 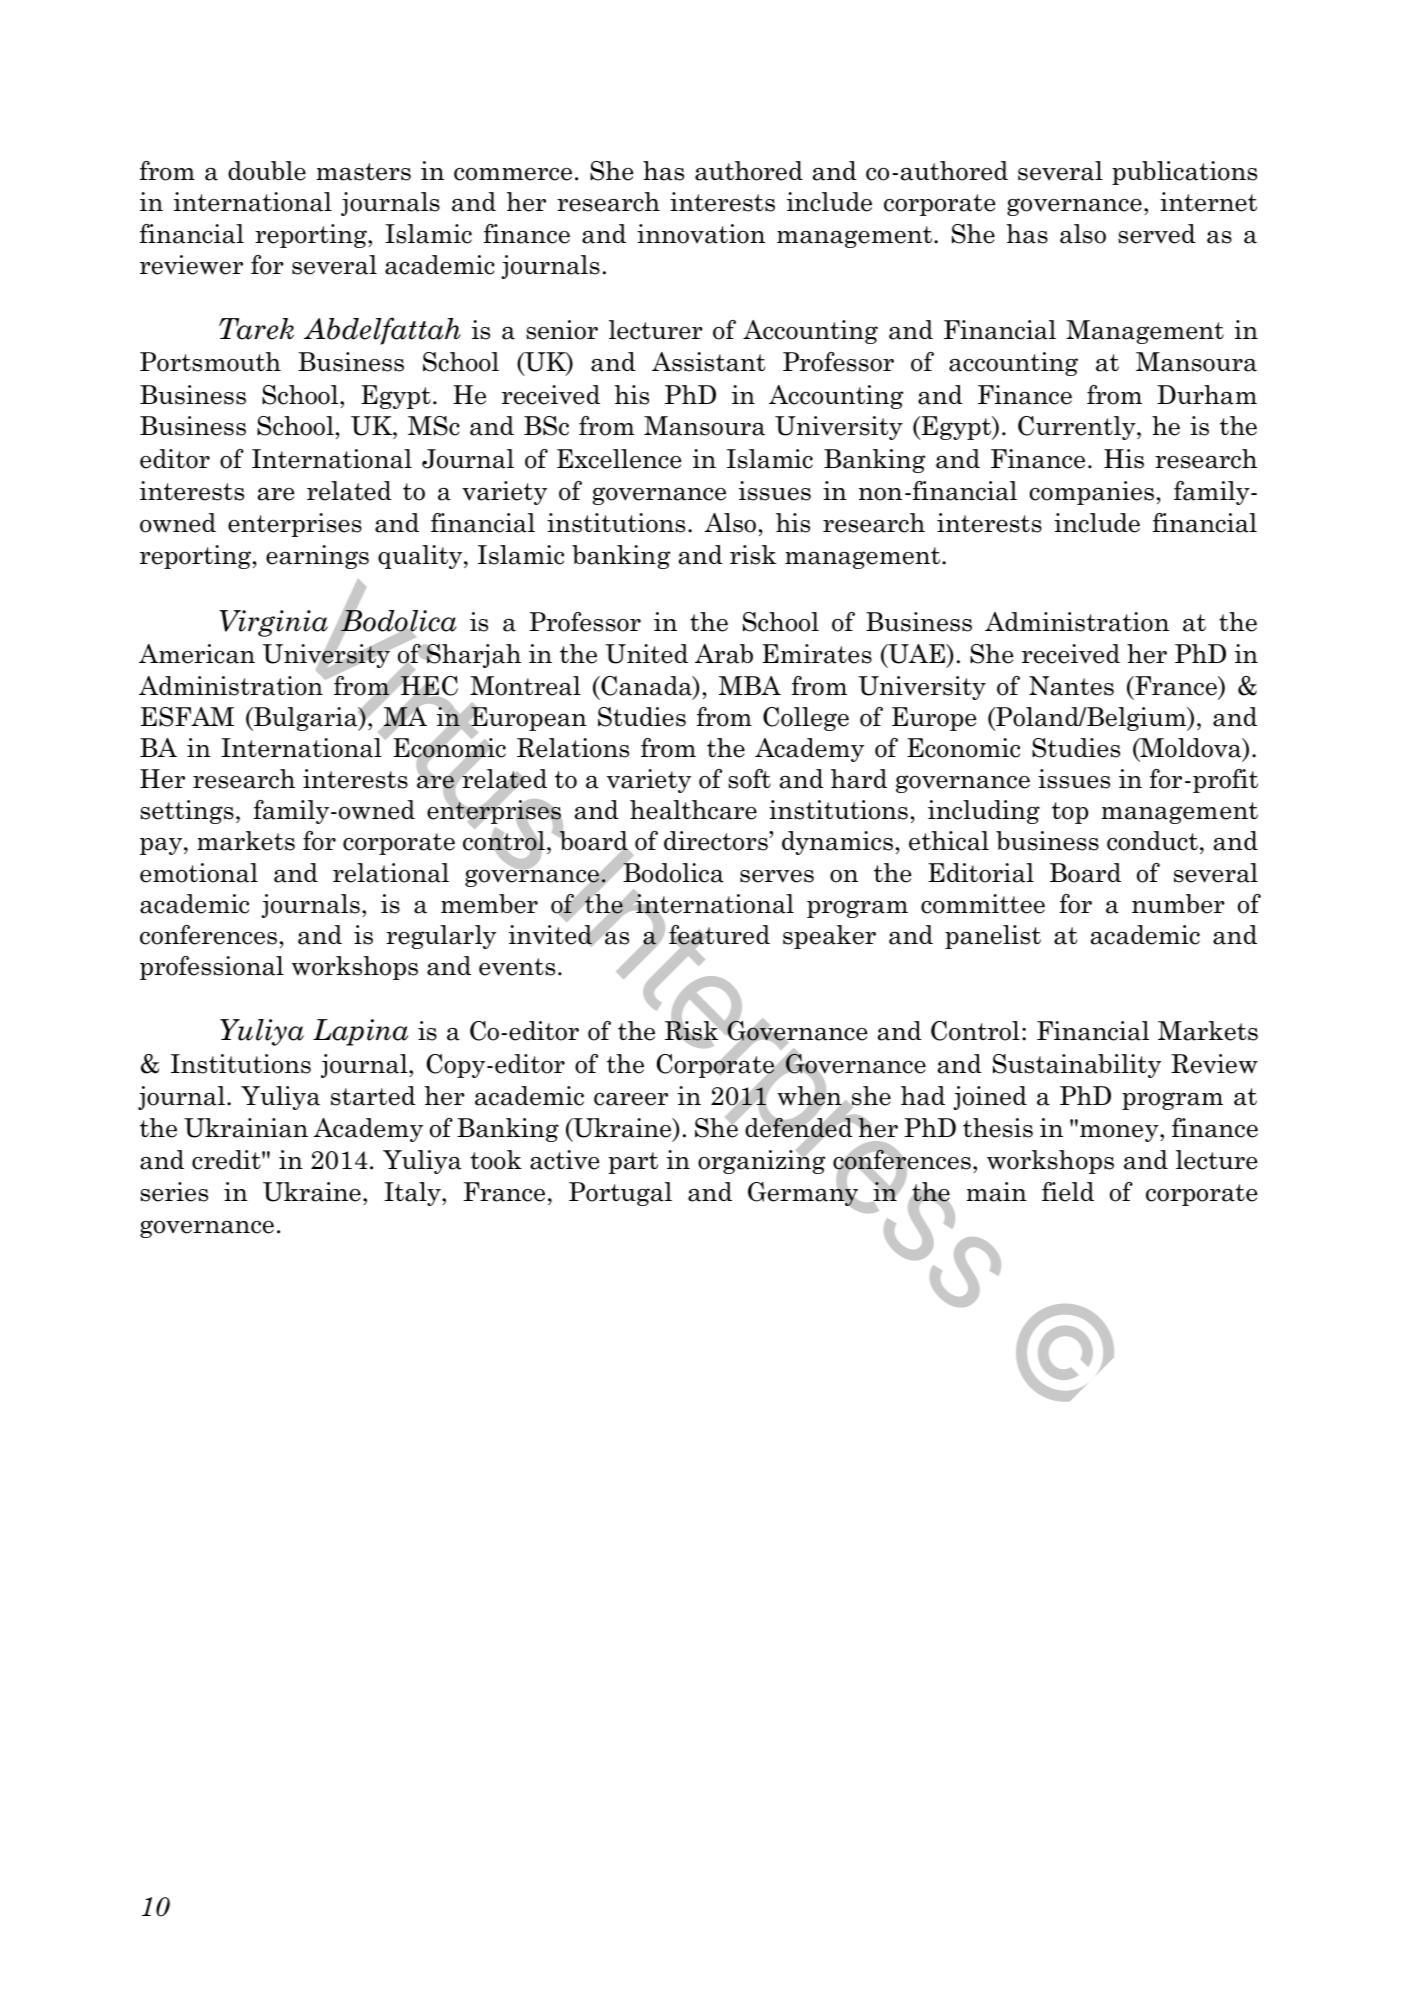 I want to click on Nantes, so click(x=1071, y=686).
